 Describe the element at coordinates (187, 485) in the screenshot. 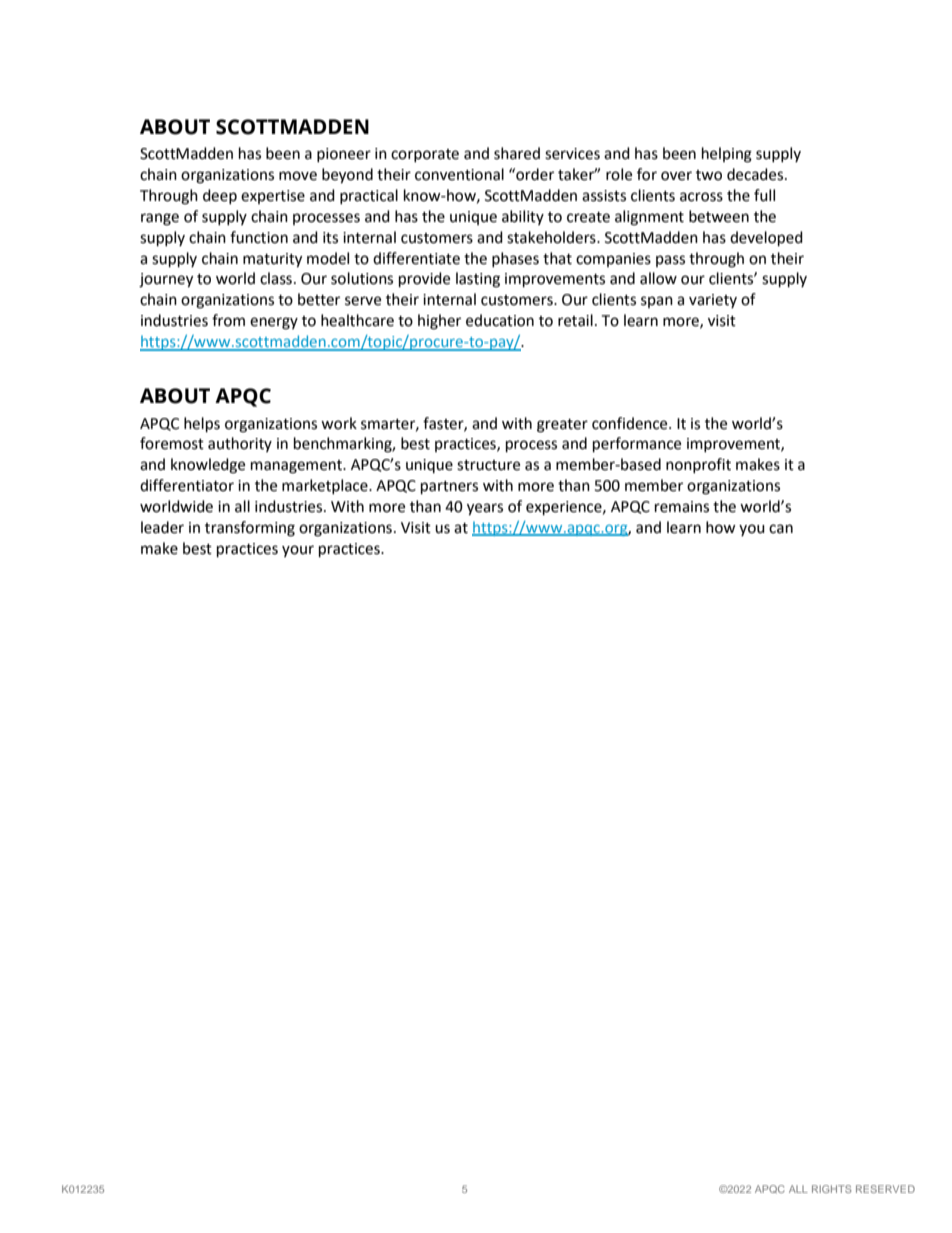

I see `differentiator` at that location.
